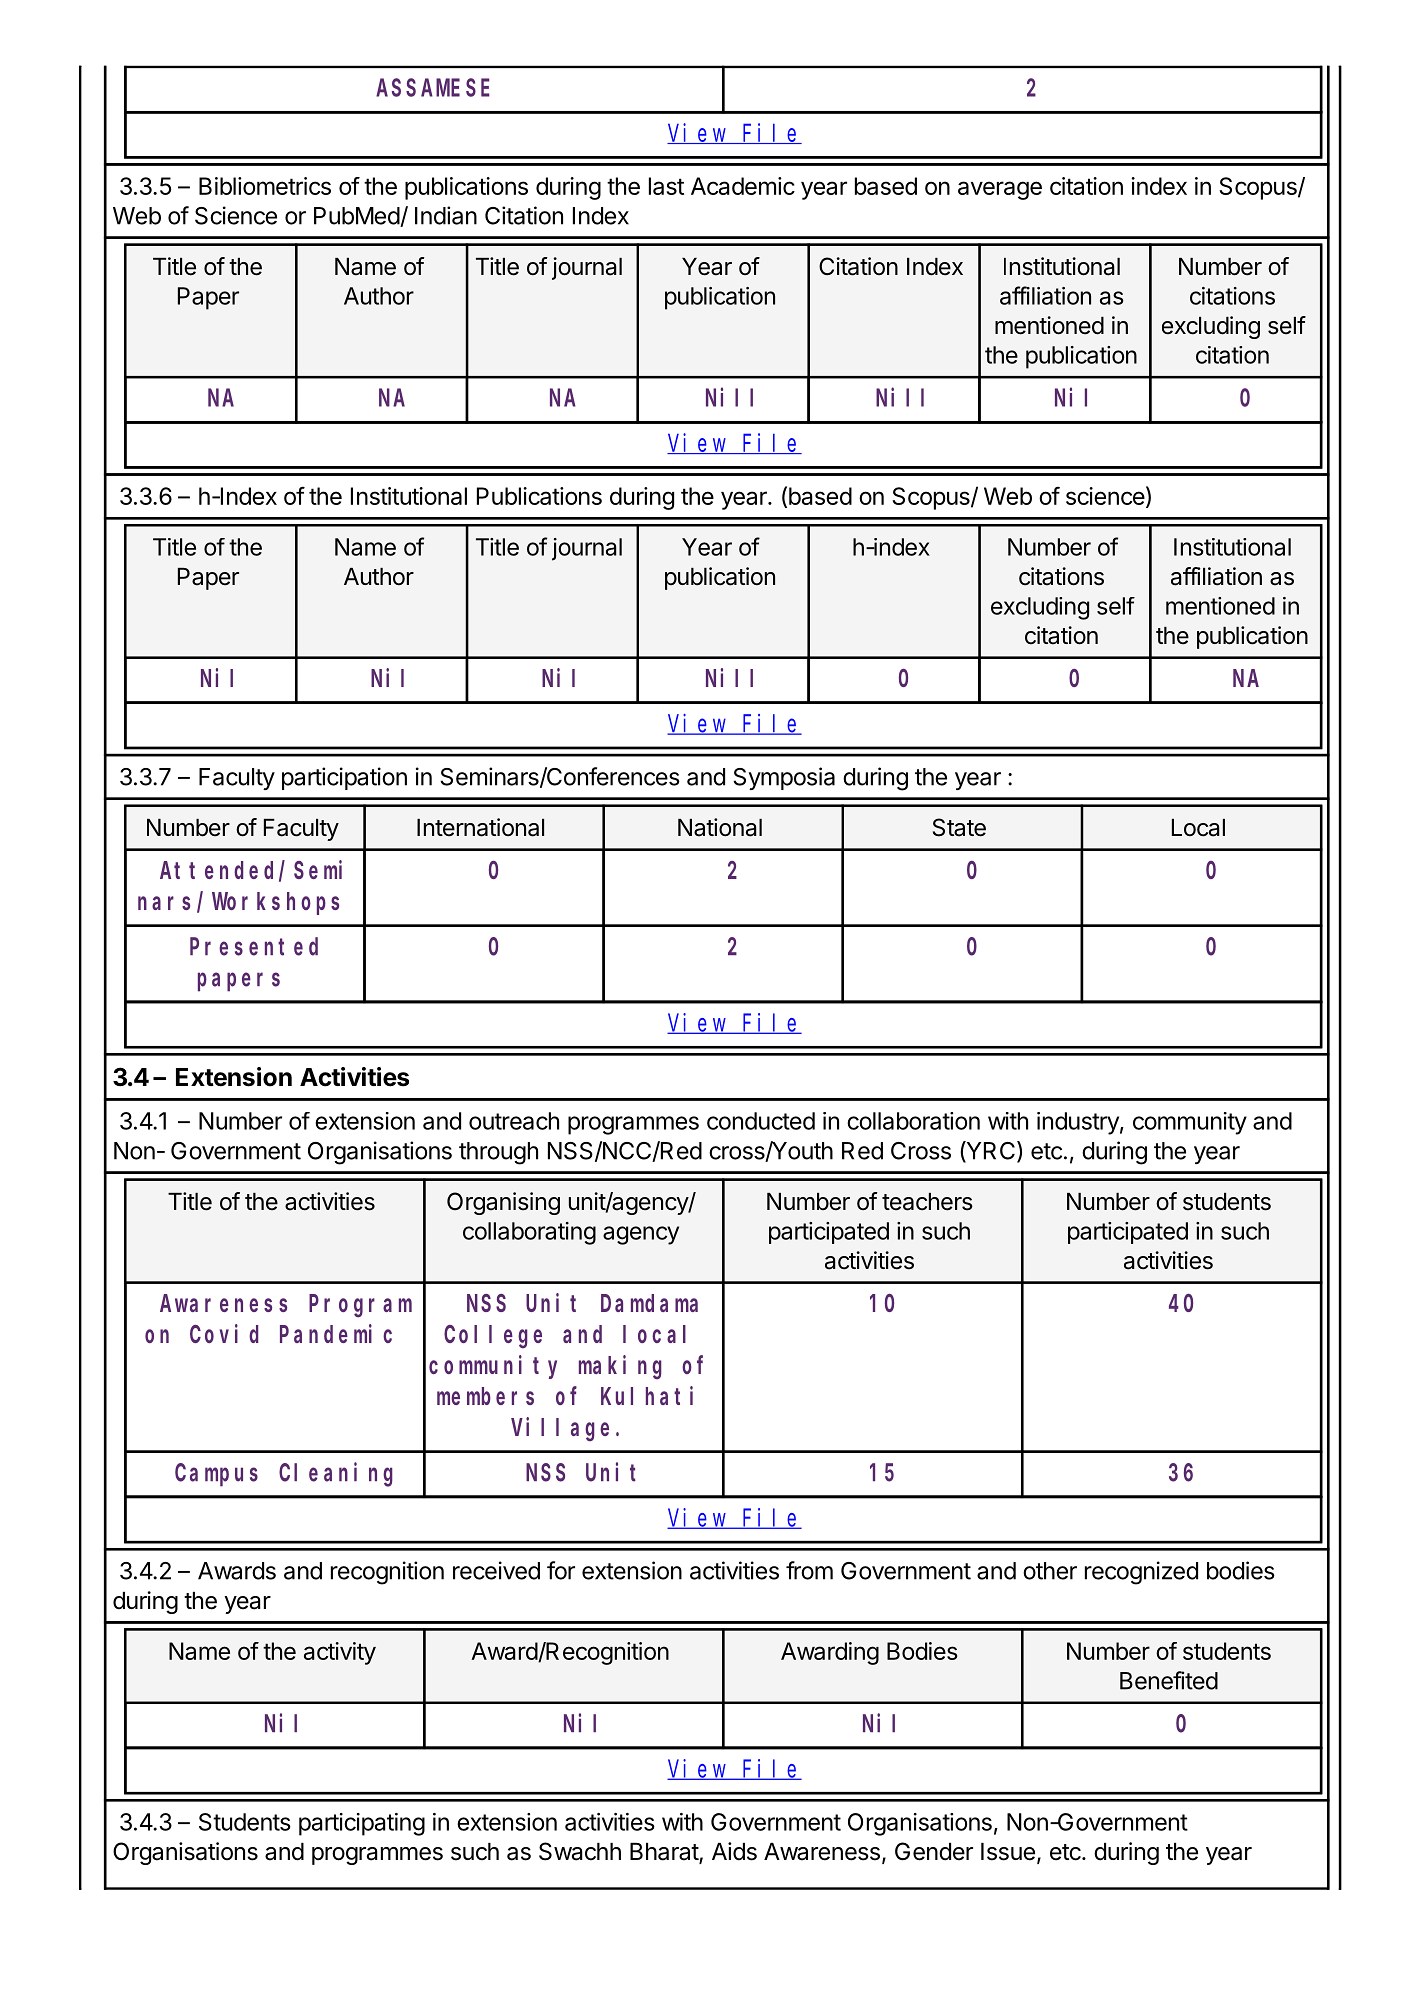 This screenshot has width=1407, height=1989. I want to click on conducted, so click(761, 1121).
